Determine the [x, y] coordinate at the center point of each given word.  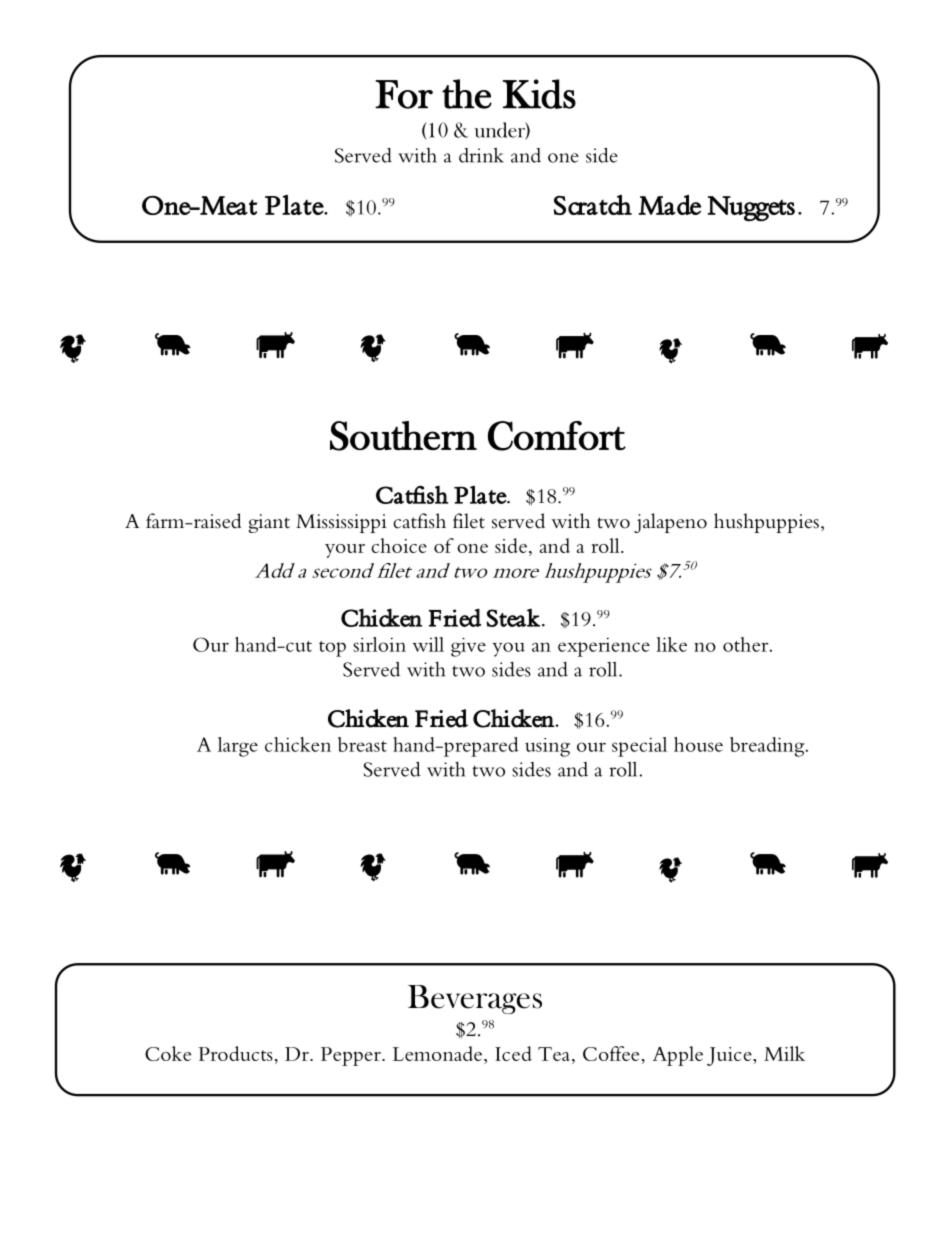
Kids [539, 94]
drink [481, 155]
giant [269, 523]
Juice [730, 1056]
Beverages [475, 999]
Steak [513, 617]
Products [235, 1053]
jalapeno [670, 523]
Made [669, 205]
